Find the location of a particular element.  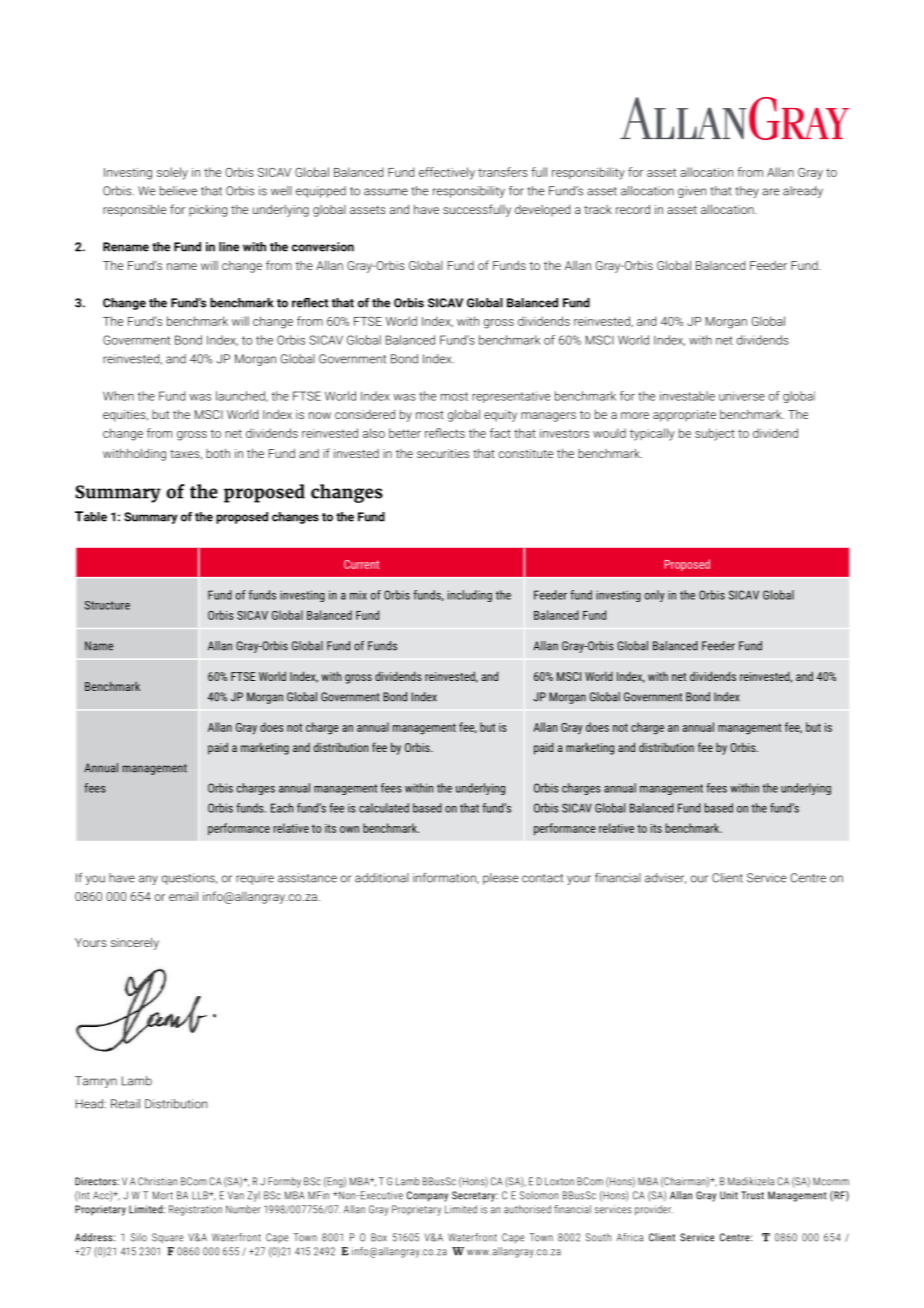

better is located at coordinates (405, 433).
